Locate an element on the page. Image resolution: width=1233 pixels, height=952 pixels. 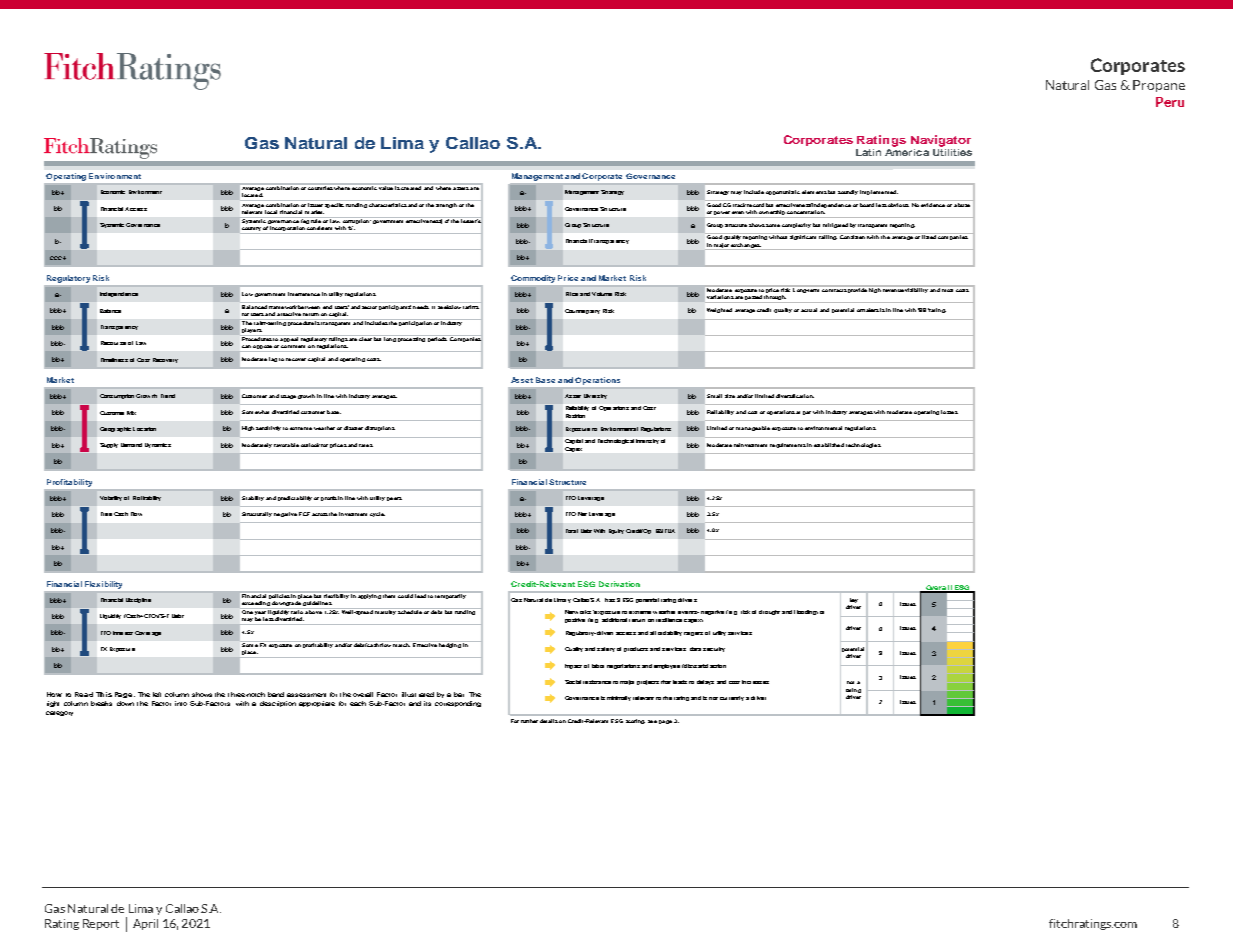
increases is located at coordinates (755, 682).
